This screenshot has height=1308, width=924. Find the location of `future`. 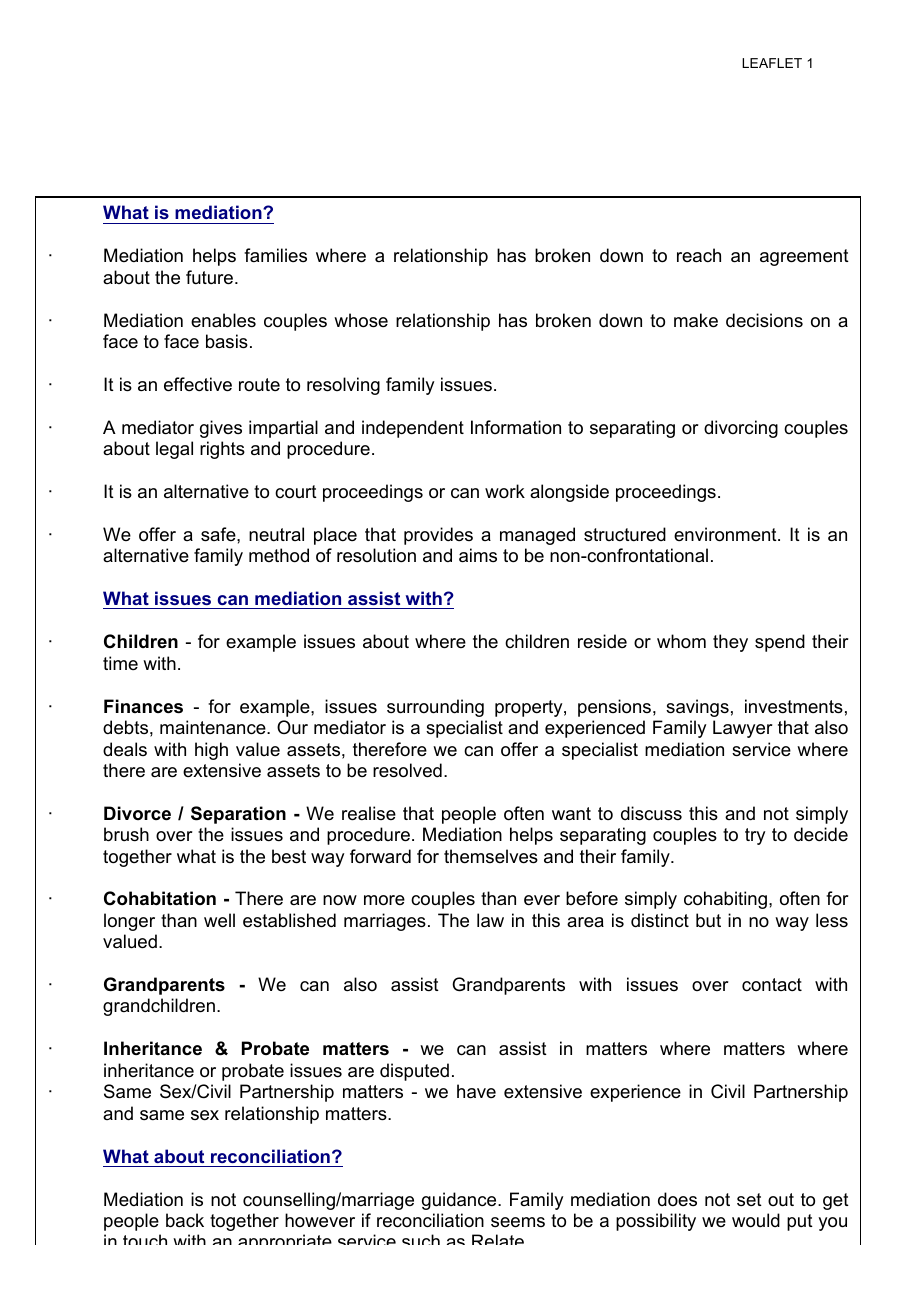

future is located at coordinates (209, 277).
